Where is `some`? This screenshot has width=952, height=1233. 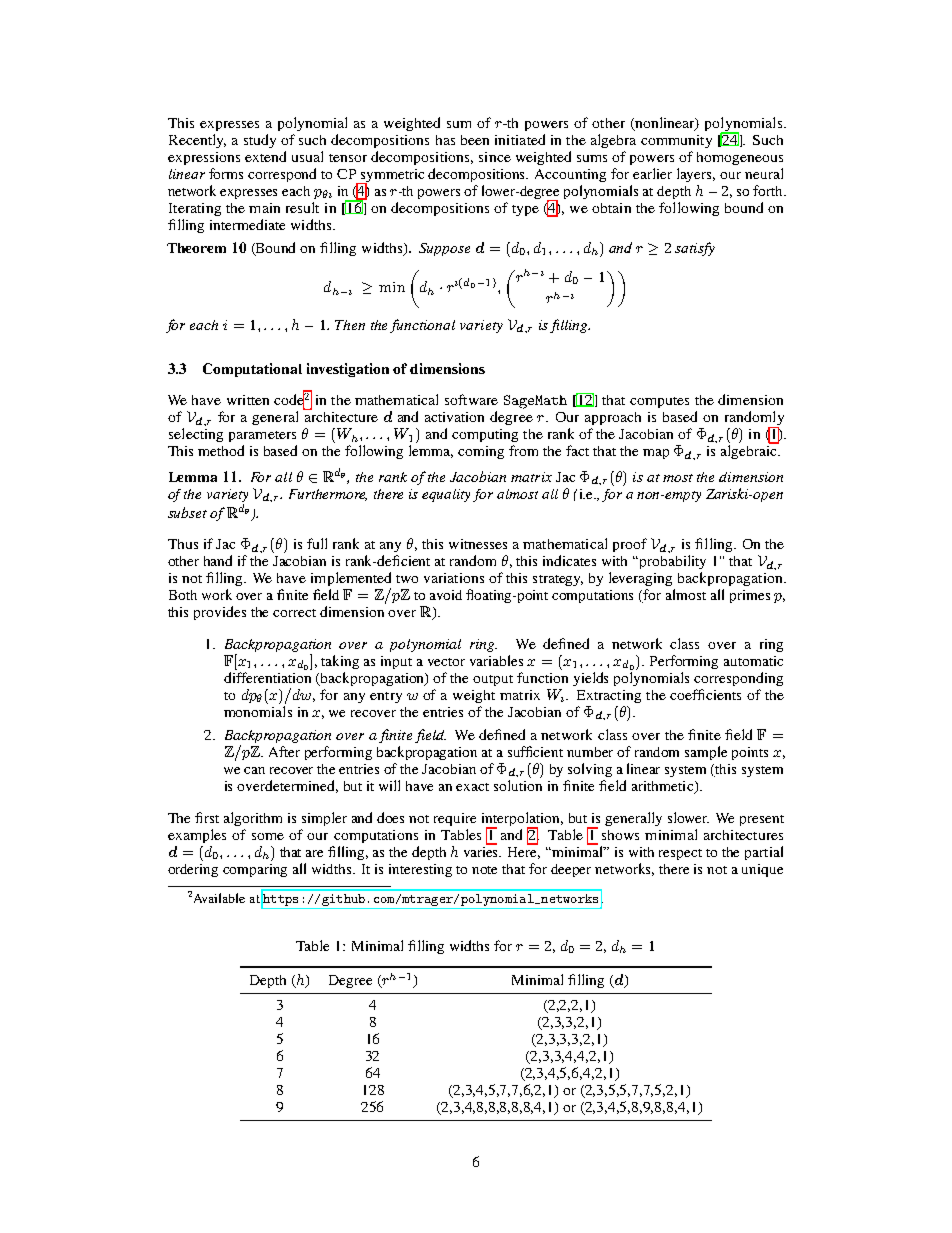 some is located at coordinates (268, 836).
